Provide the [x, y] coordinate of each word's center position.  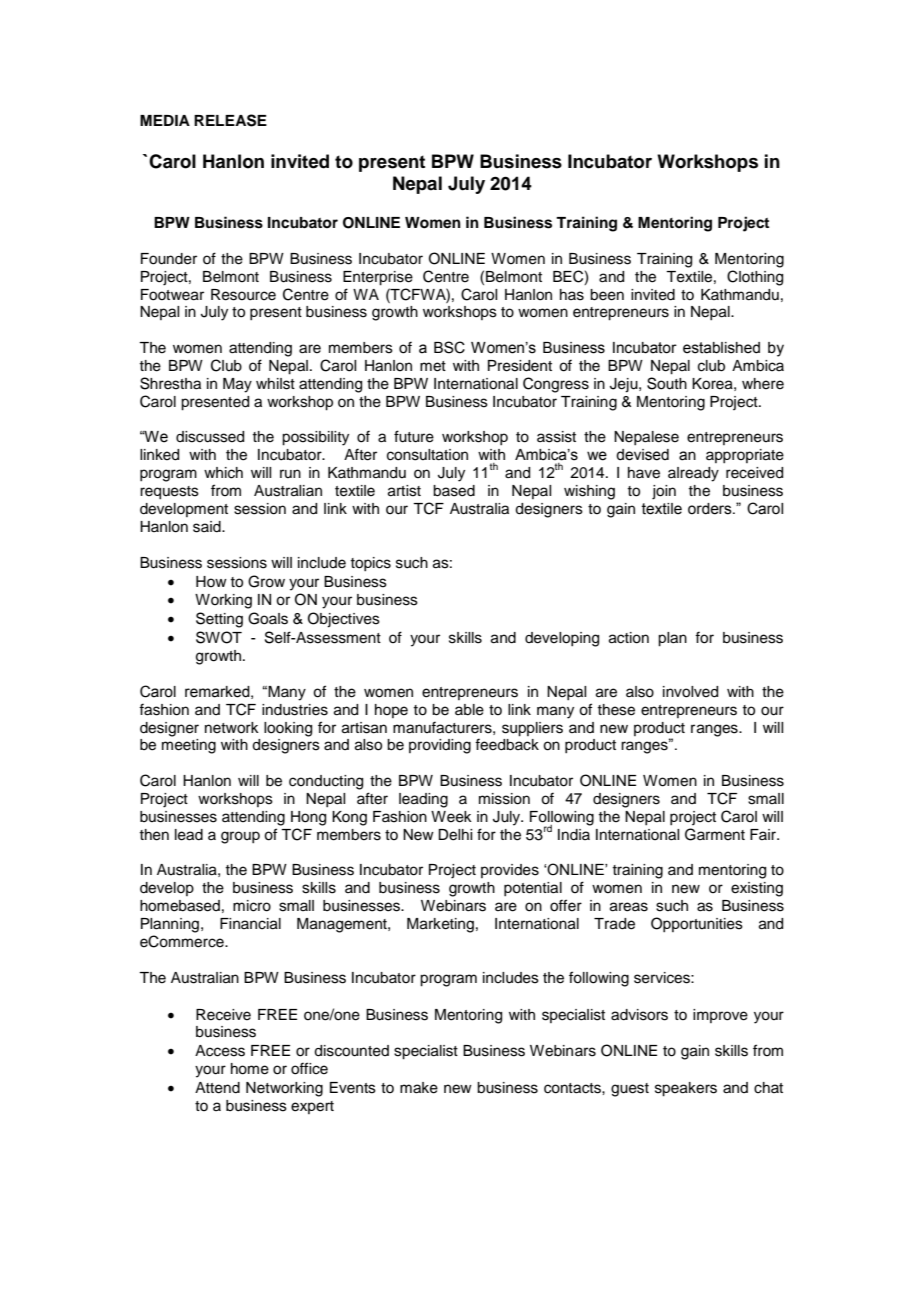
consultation [427, 455]
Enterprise [378, 278]
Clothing [755, 278]
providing [440, 746]
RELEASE [230, 120]
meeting [189, 746]
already [693, 474]
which [223, 473]
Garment [715, 834]
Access [220, 1051]
